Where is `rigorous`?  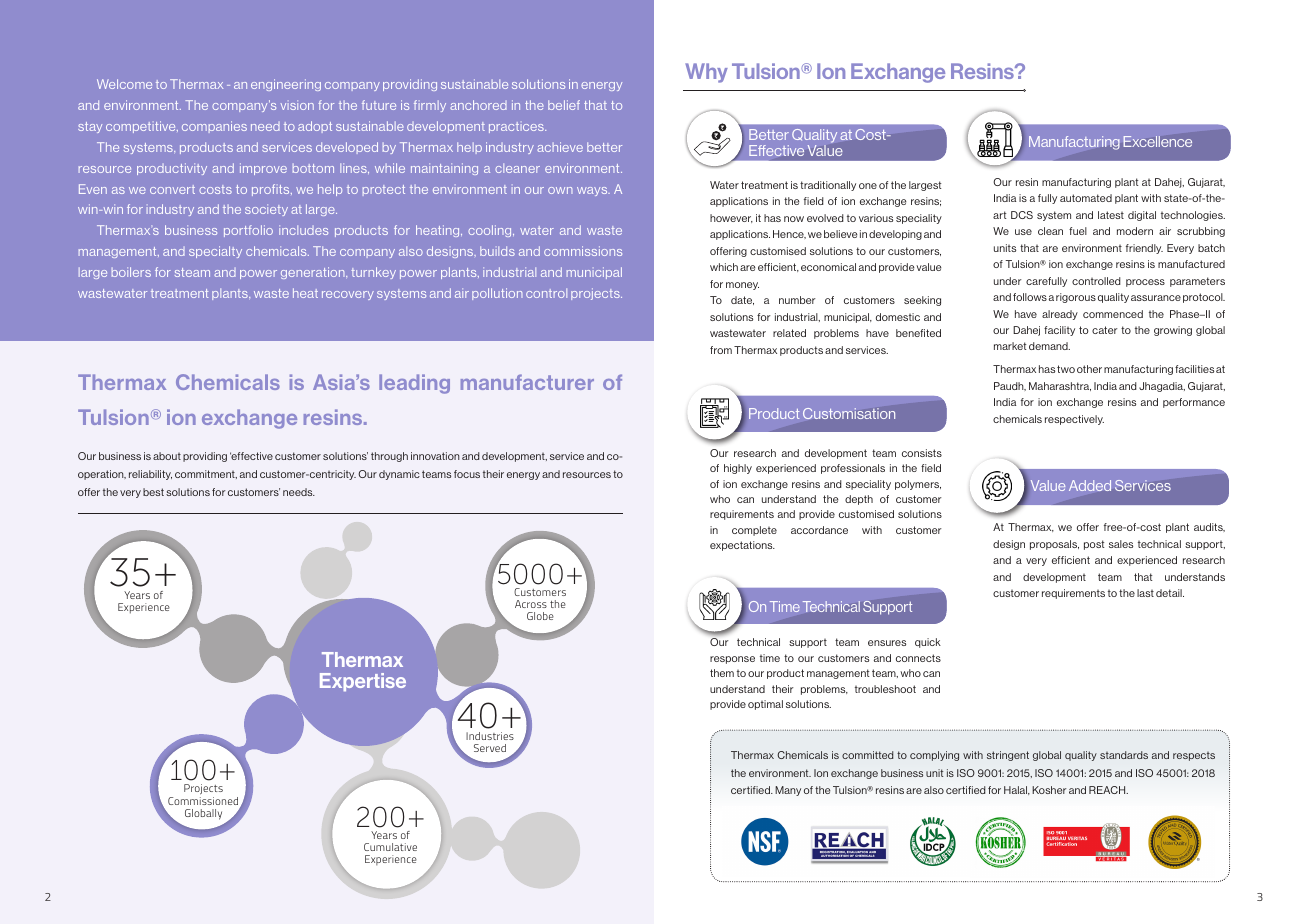
rigorous is located at coordinates (1076, 298).
